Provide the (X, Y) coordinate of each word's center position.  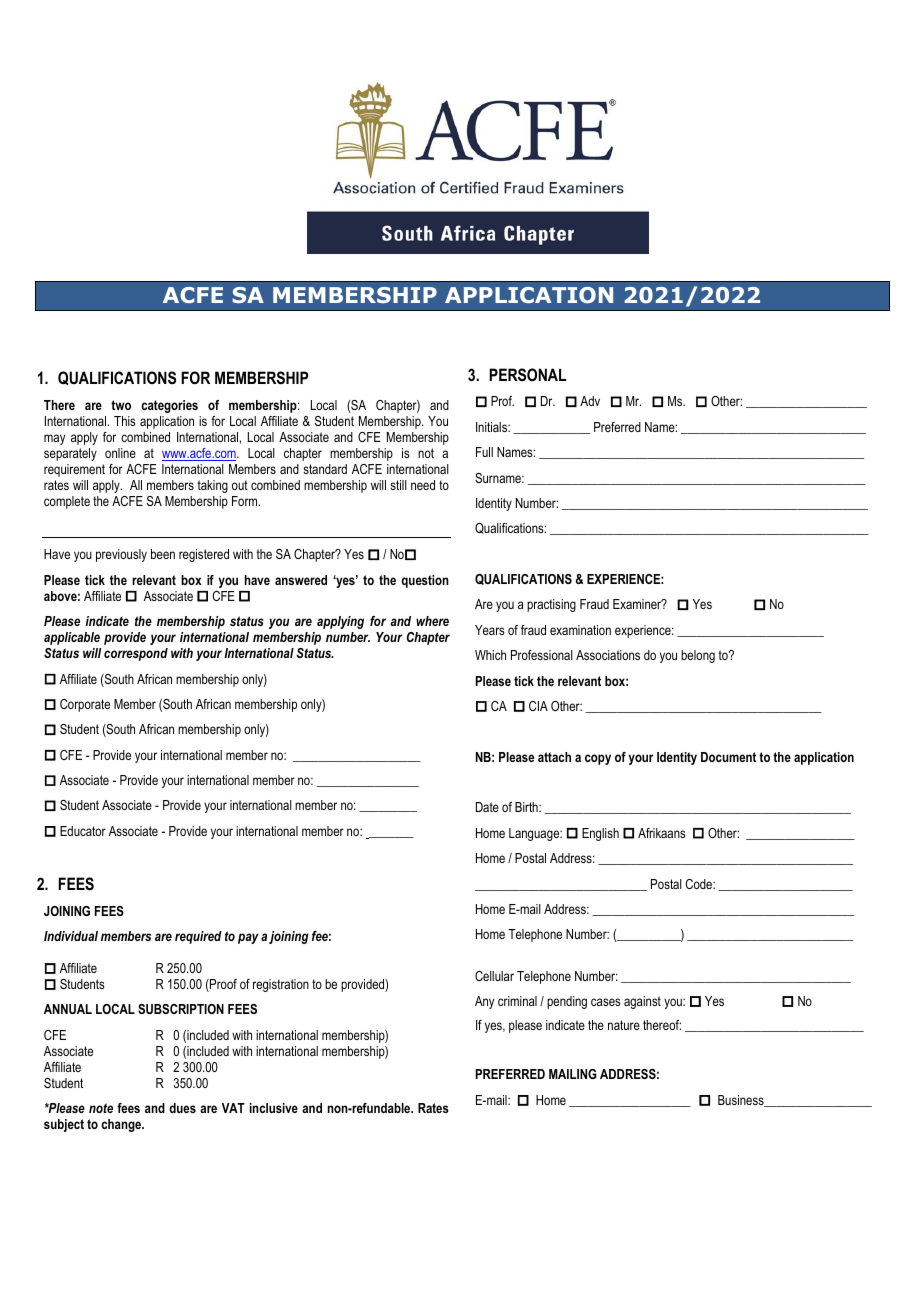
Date (487, 807)
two (121, 405)
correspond (136, 654)
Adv (590, 401)
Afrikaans (662, 833)
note (101, 1108)
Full (484, 452)
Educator (83, 831)
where (432, 621)
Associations (608, 655)
